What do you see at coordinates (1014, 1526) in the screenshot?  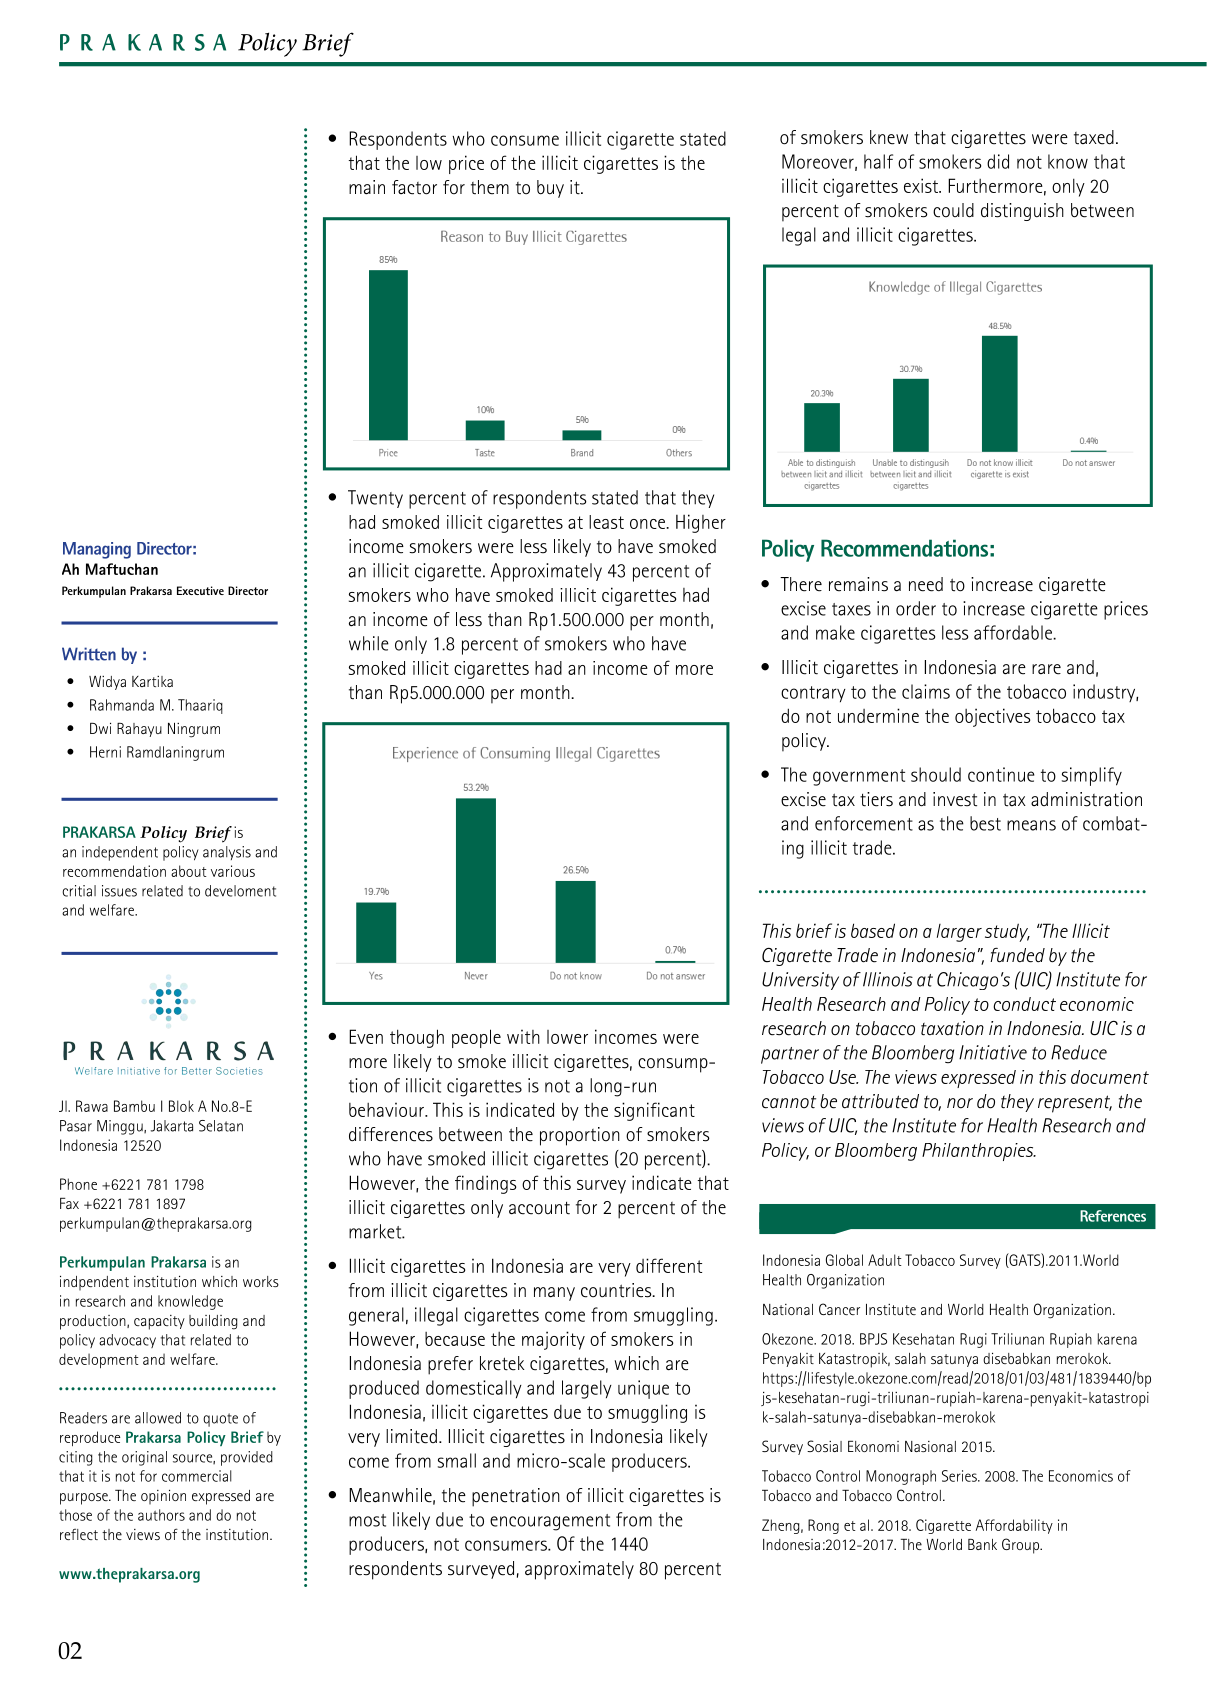 I see `Affordability` at bounding box center [1014, 1526].
